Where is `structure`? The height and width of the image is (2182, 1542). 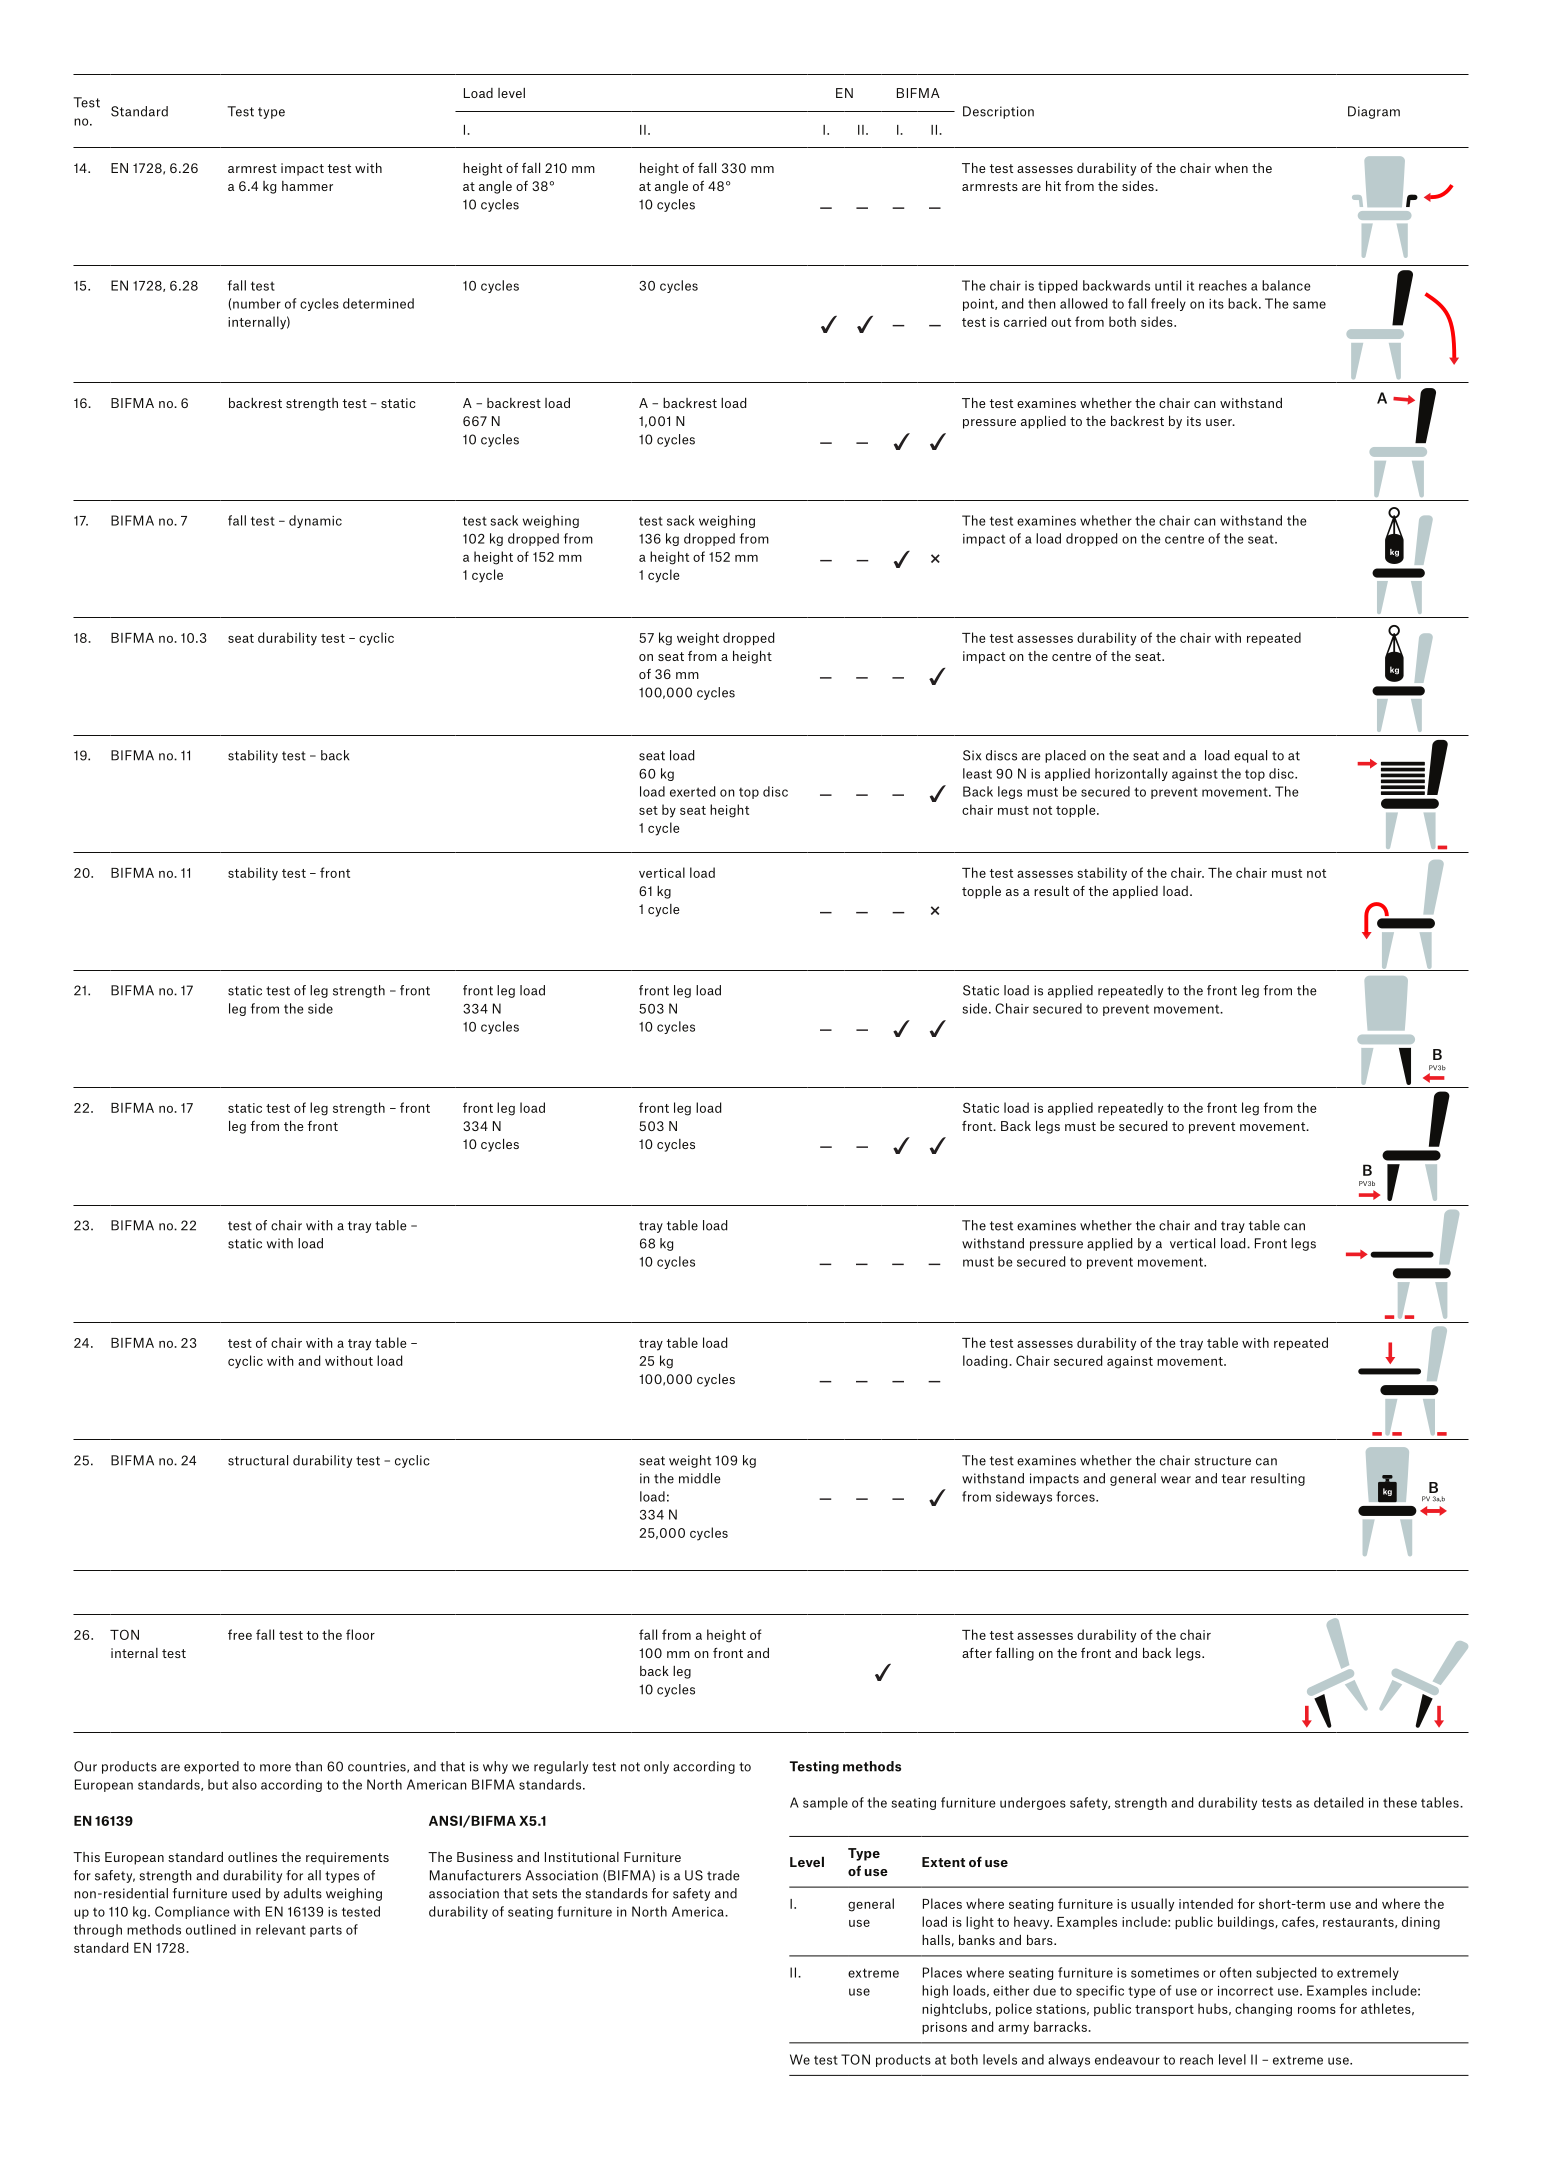
structure is located at coordinates (1222, 1461).
